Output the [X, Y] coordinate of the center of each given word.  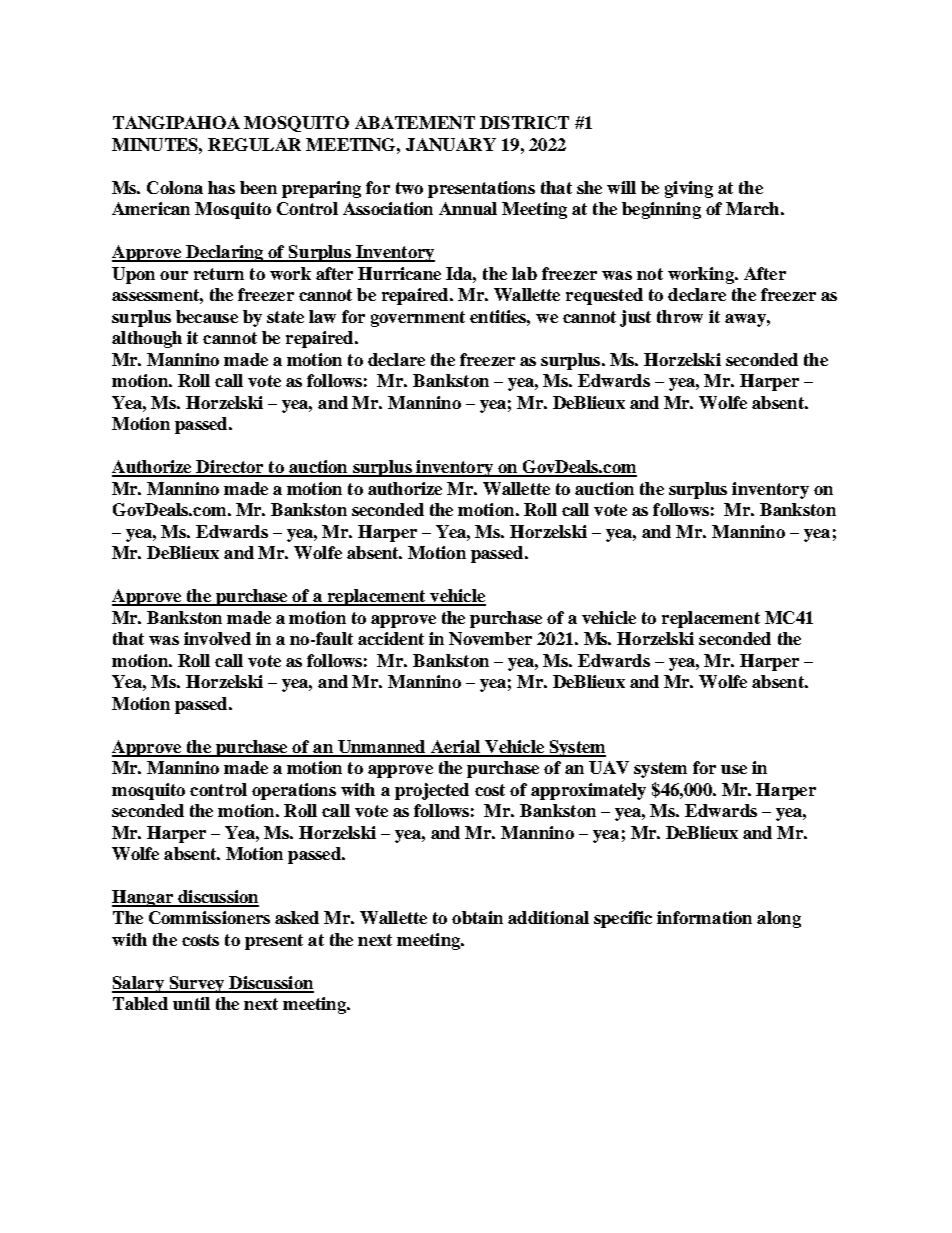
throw [680, 316]
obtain [477, 917]
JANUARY [451, 144]
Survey [197, 984]
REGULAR [254, 144]
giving [689, 189]
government [418, 319]
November [490, 638]
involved [217, 638]
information [704, 917]
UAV [609, 767]
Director [230, 468]
